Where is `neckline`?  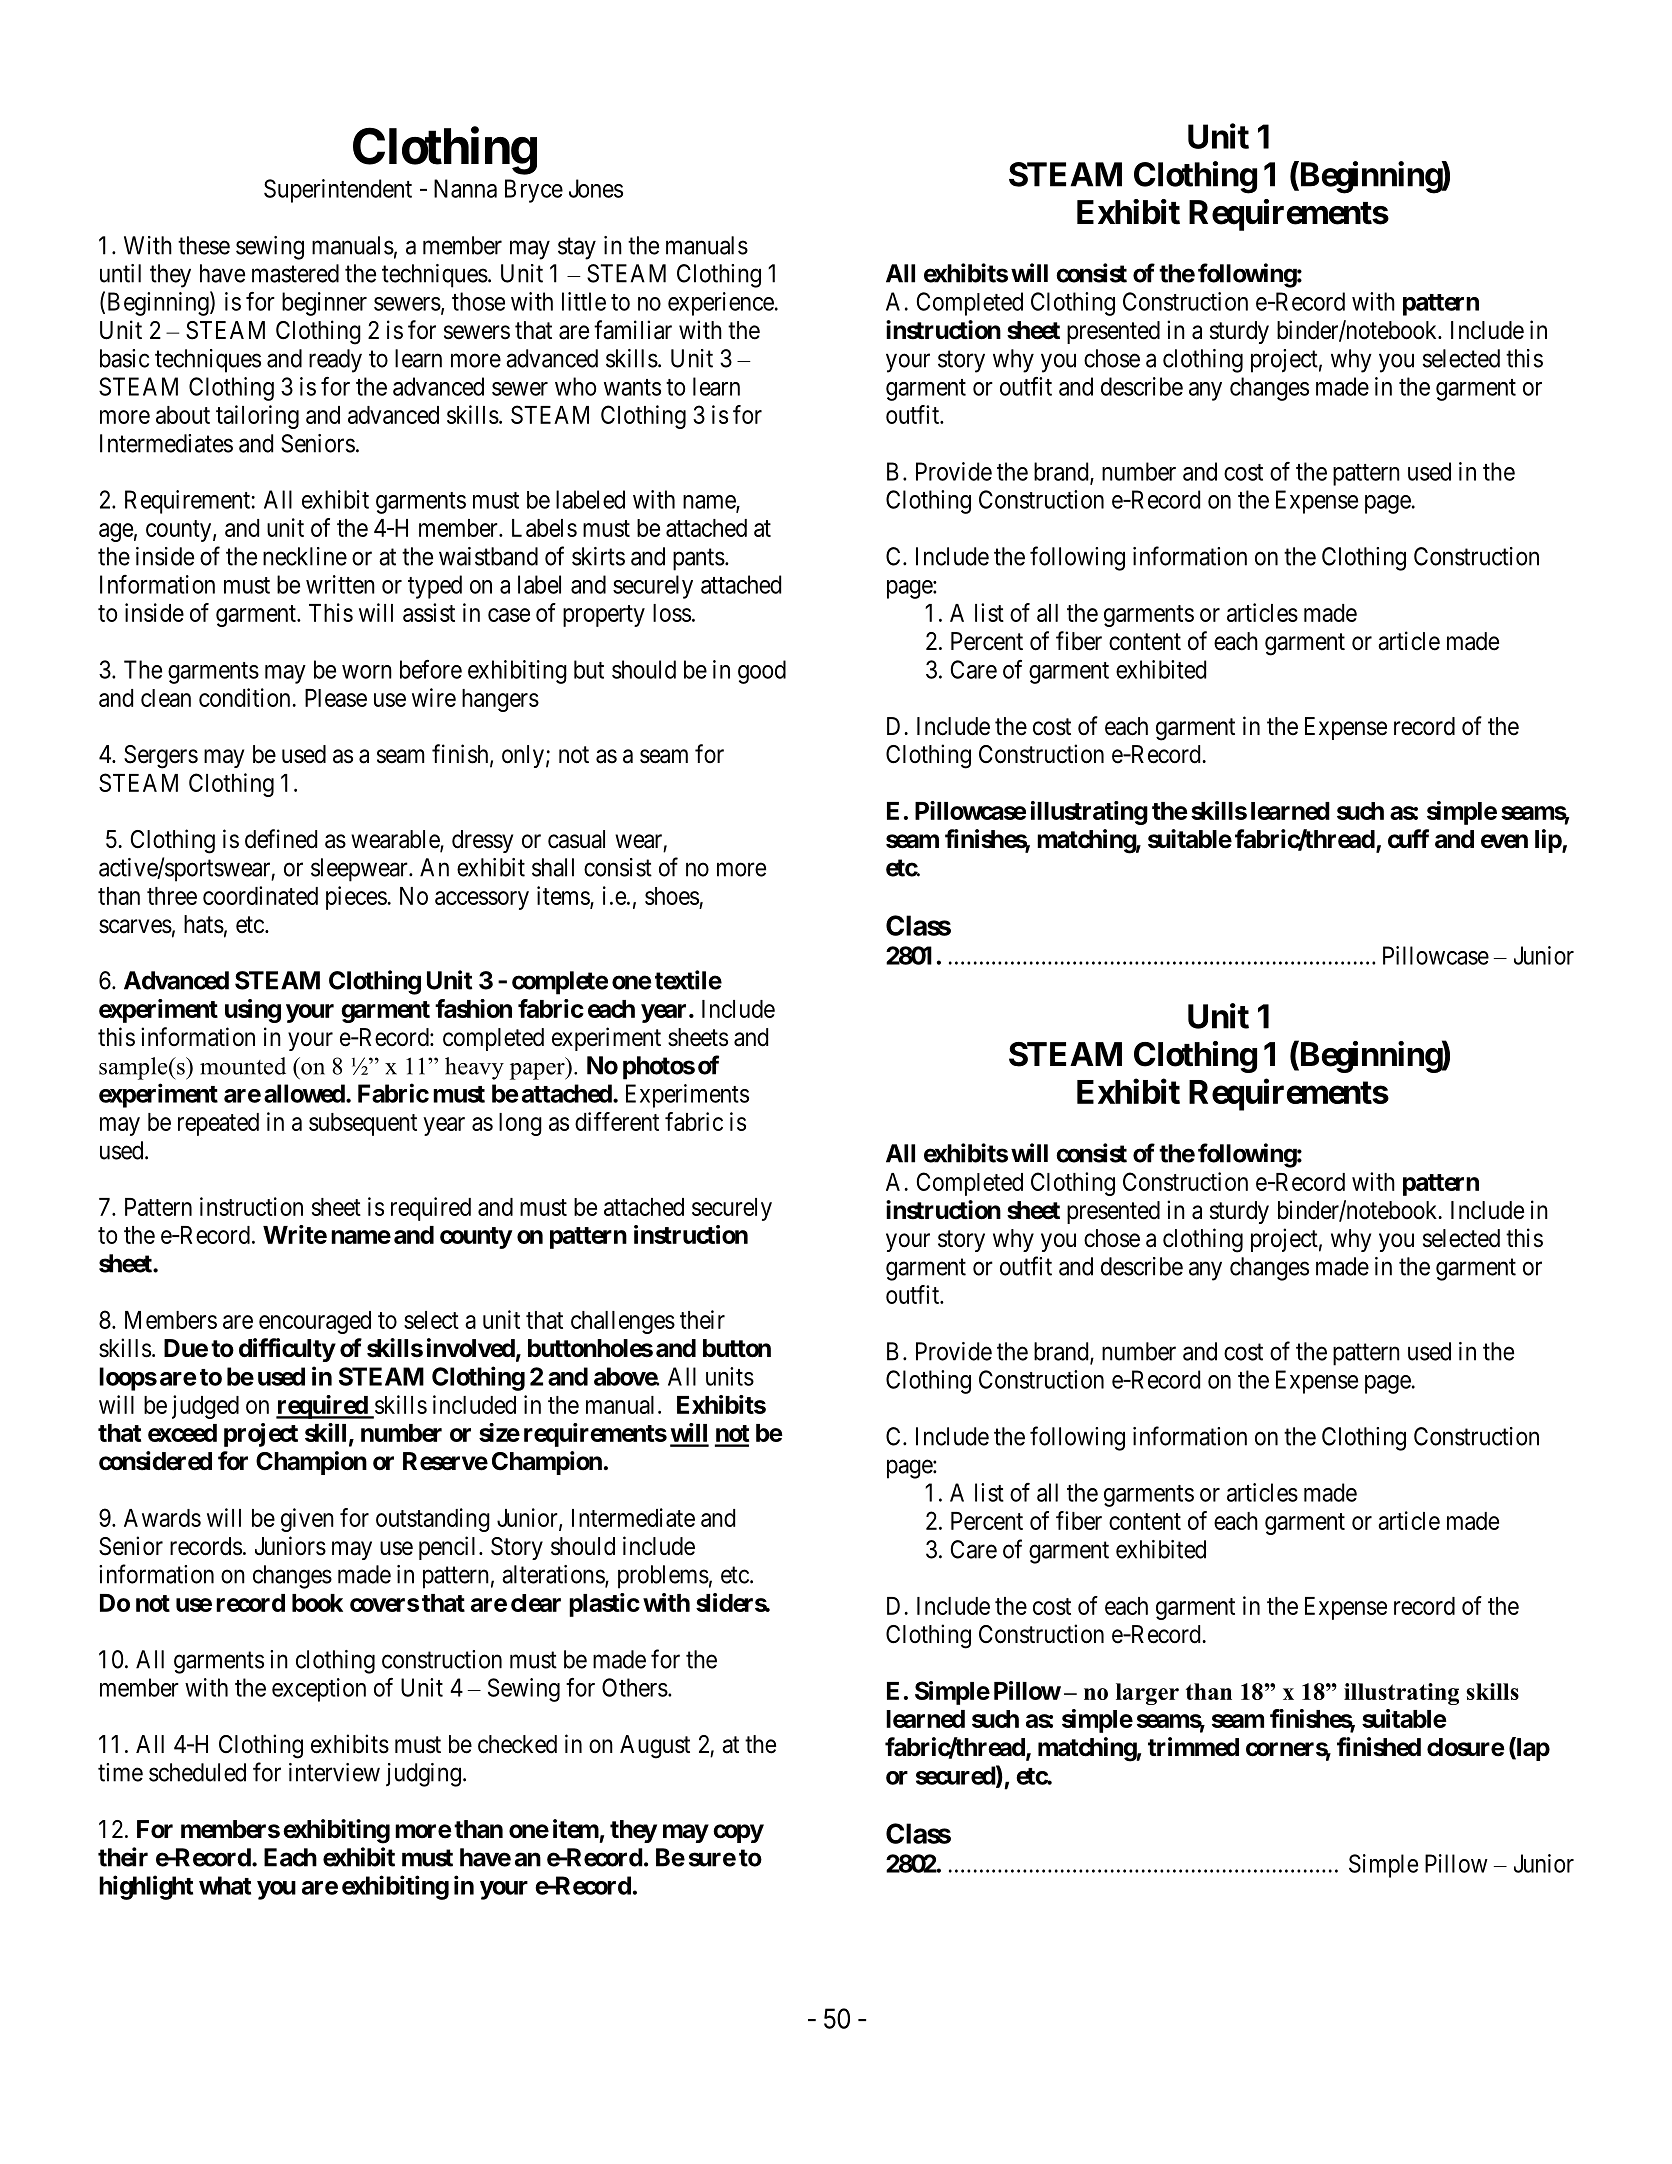
neckline is located at coordinates (305, 556).
